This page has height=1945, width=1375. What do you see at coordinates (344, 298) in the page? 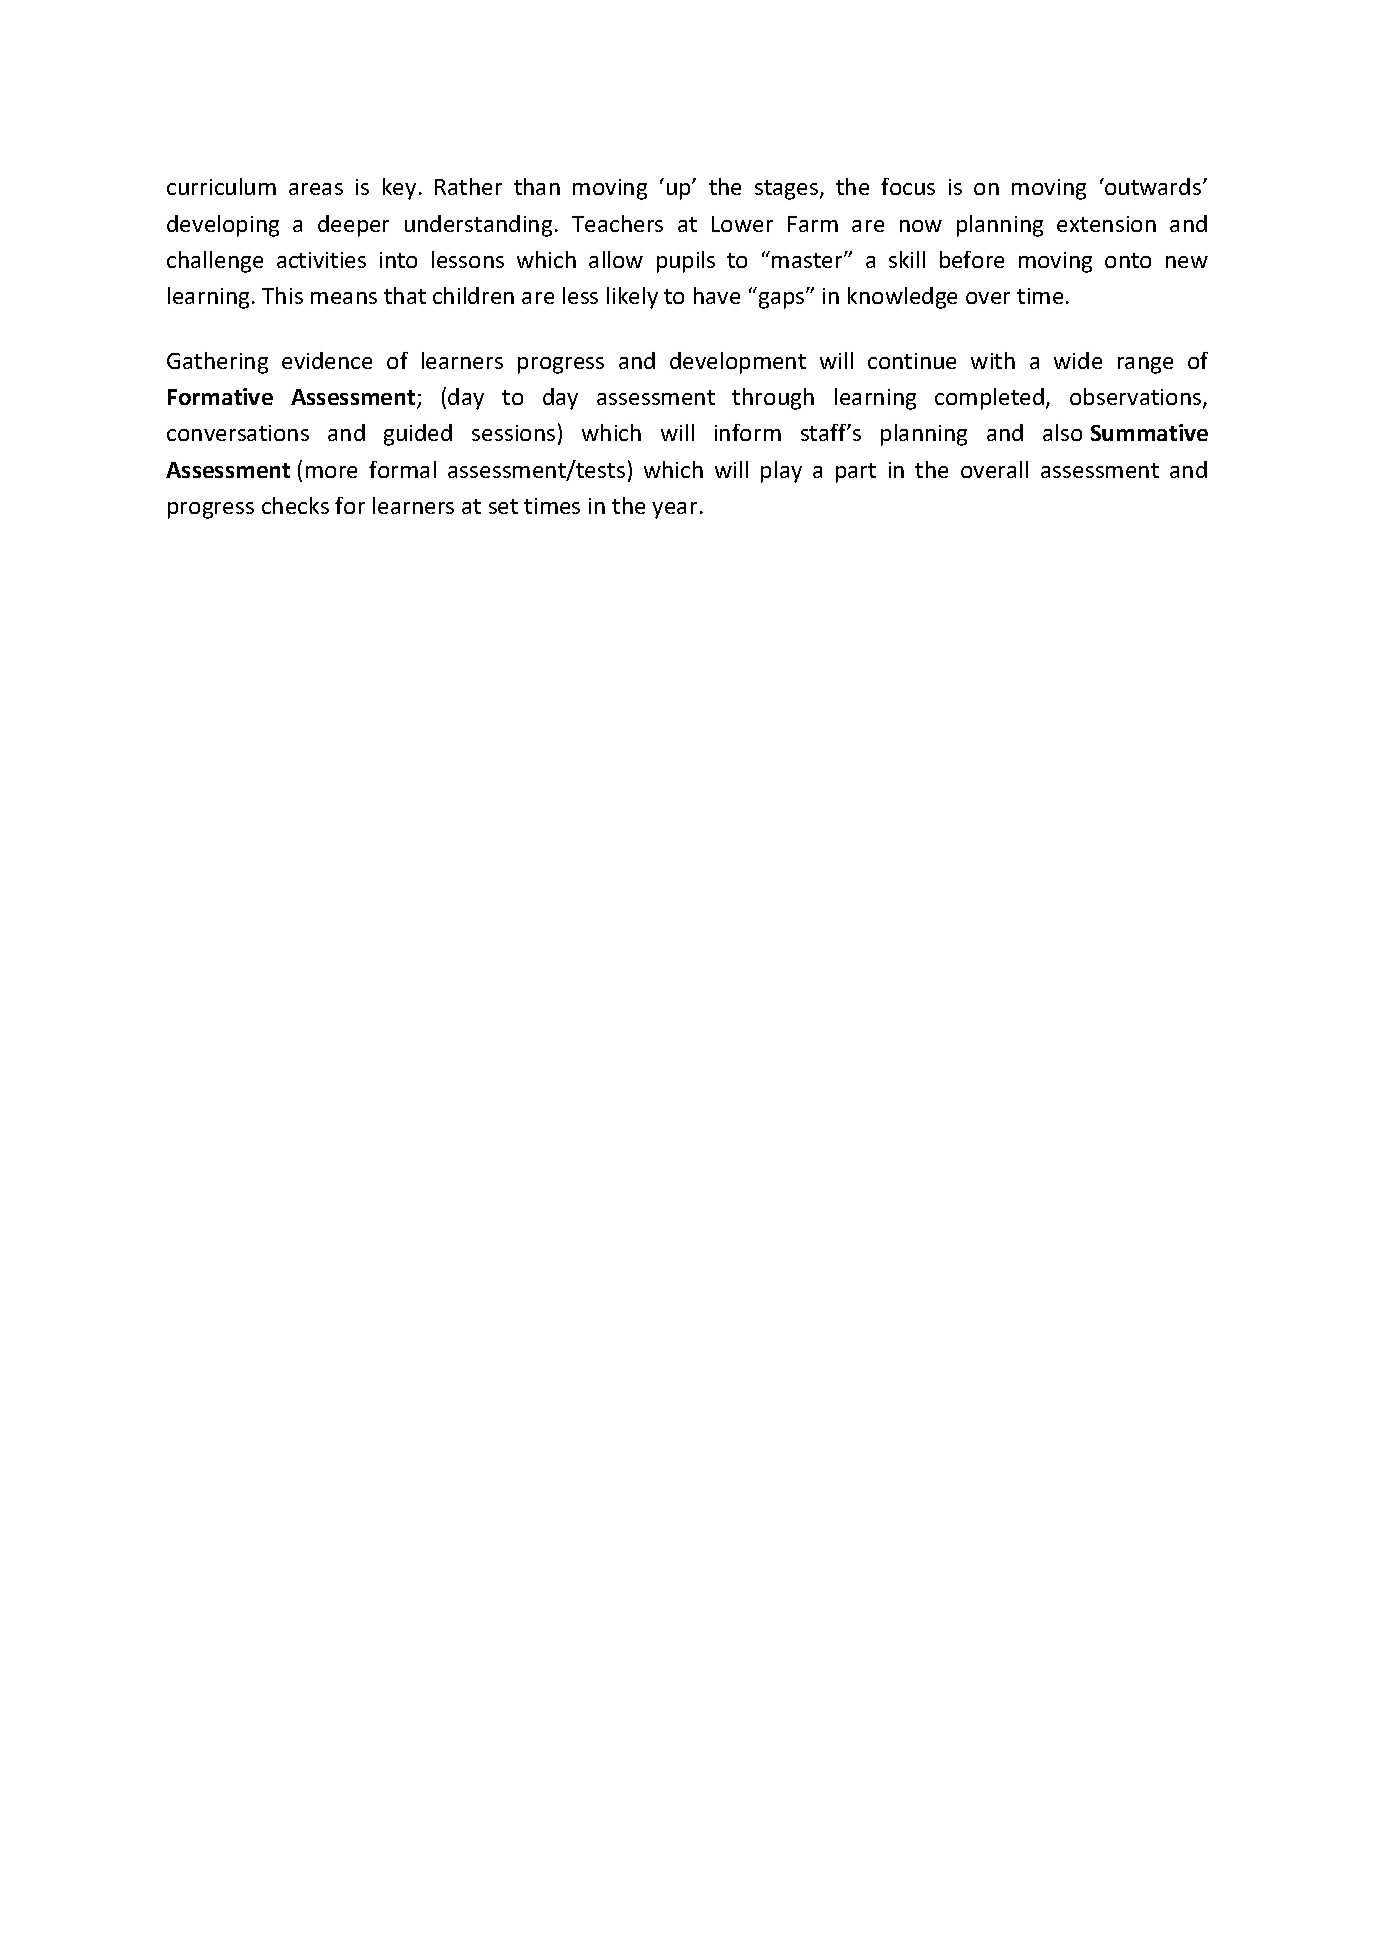
I see `means` at bounding box center [344, 298].
